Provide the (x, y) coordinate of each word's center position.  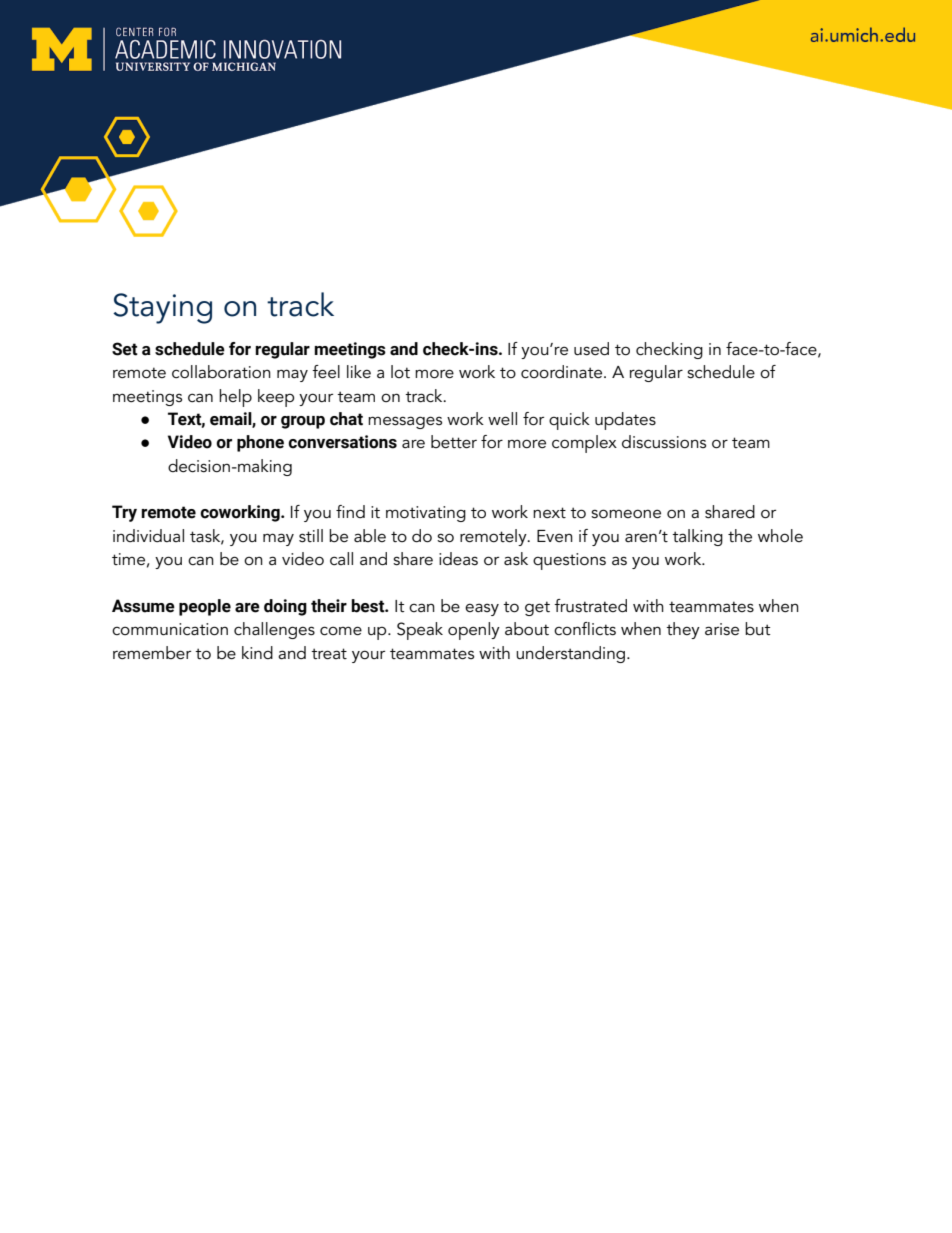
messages (405, 422)
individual (148, 535)
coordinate (563, 372)
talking (697, 537)
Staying (162, 308)
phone (260, 443)
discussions (664, 442)
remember (152, 653)
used (591, 349)
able (370, 535)
